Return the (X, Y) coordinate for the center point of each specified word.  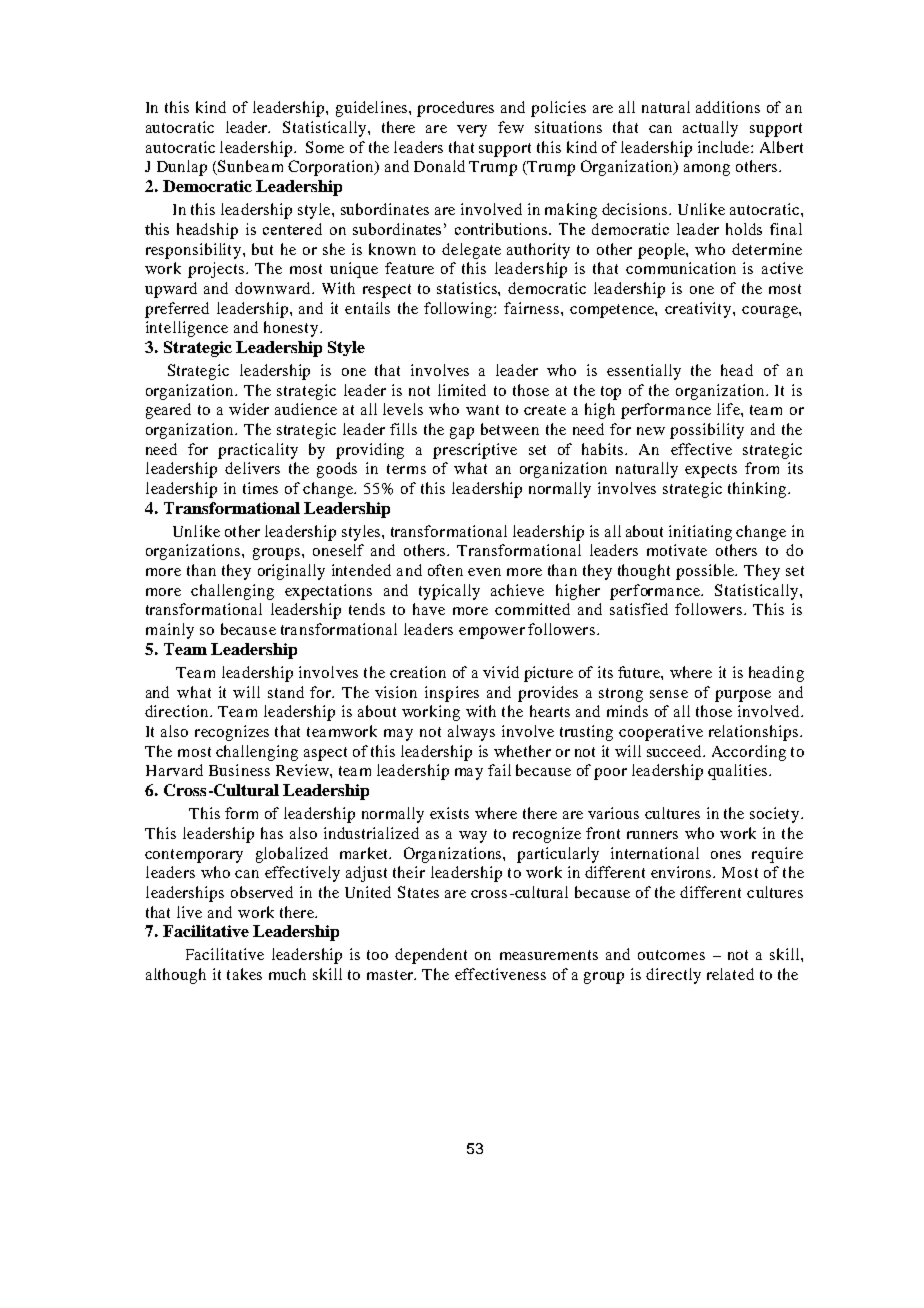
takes (244, 974)
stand (286, 692)
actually (710, 129)
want (482, 410)
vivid (501, 672)
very (472, 131)
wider (249, 409)
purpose (743, 696)
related (730, 974)
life (729, 409)
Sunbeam (249, 167)
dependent (431, 956)
